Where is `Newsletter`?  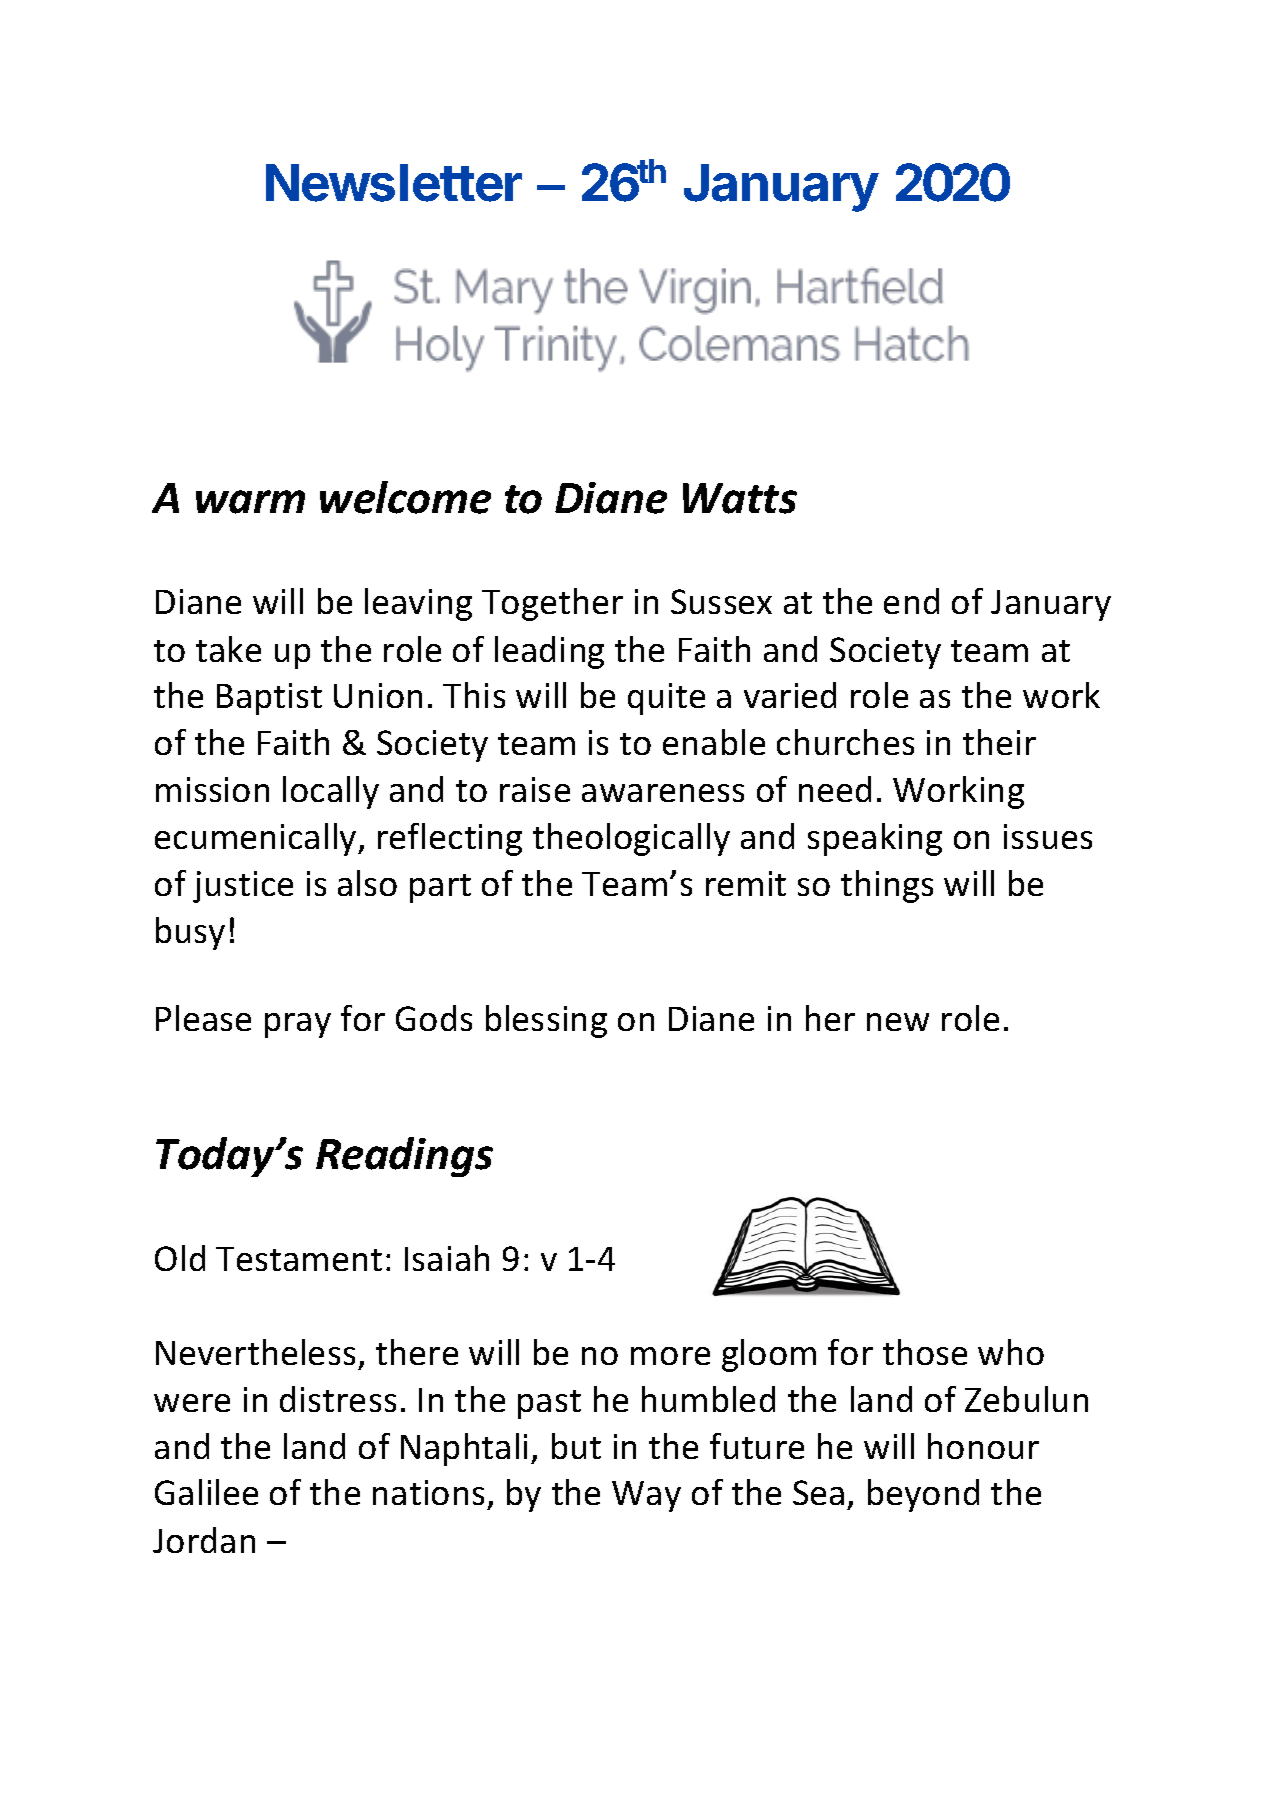 Newsletter is located at coordinates (394, 183).
